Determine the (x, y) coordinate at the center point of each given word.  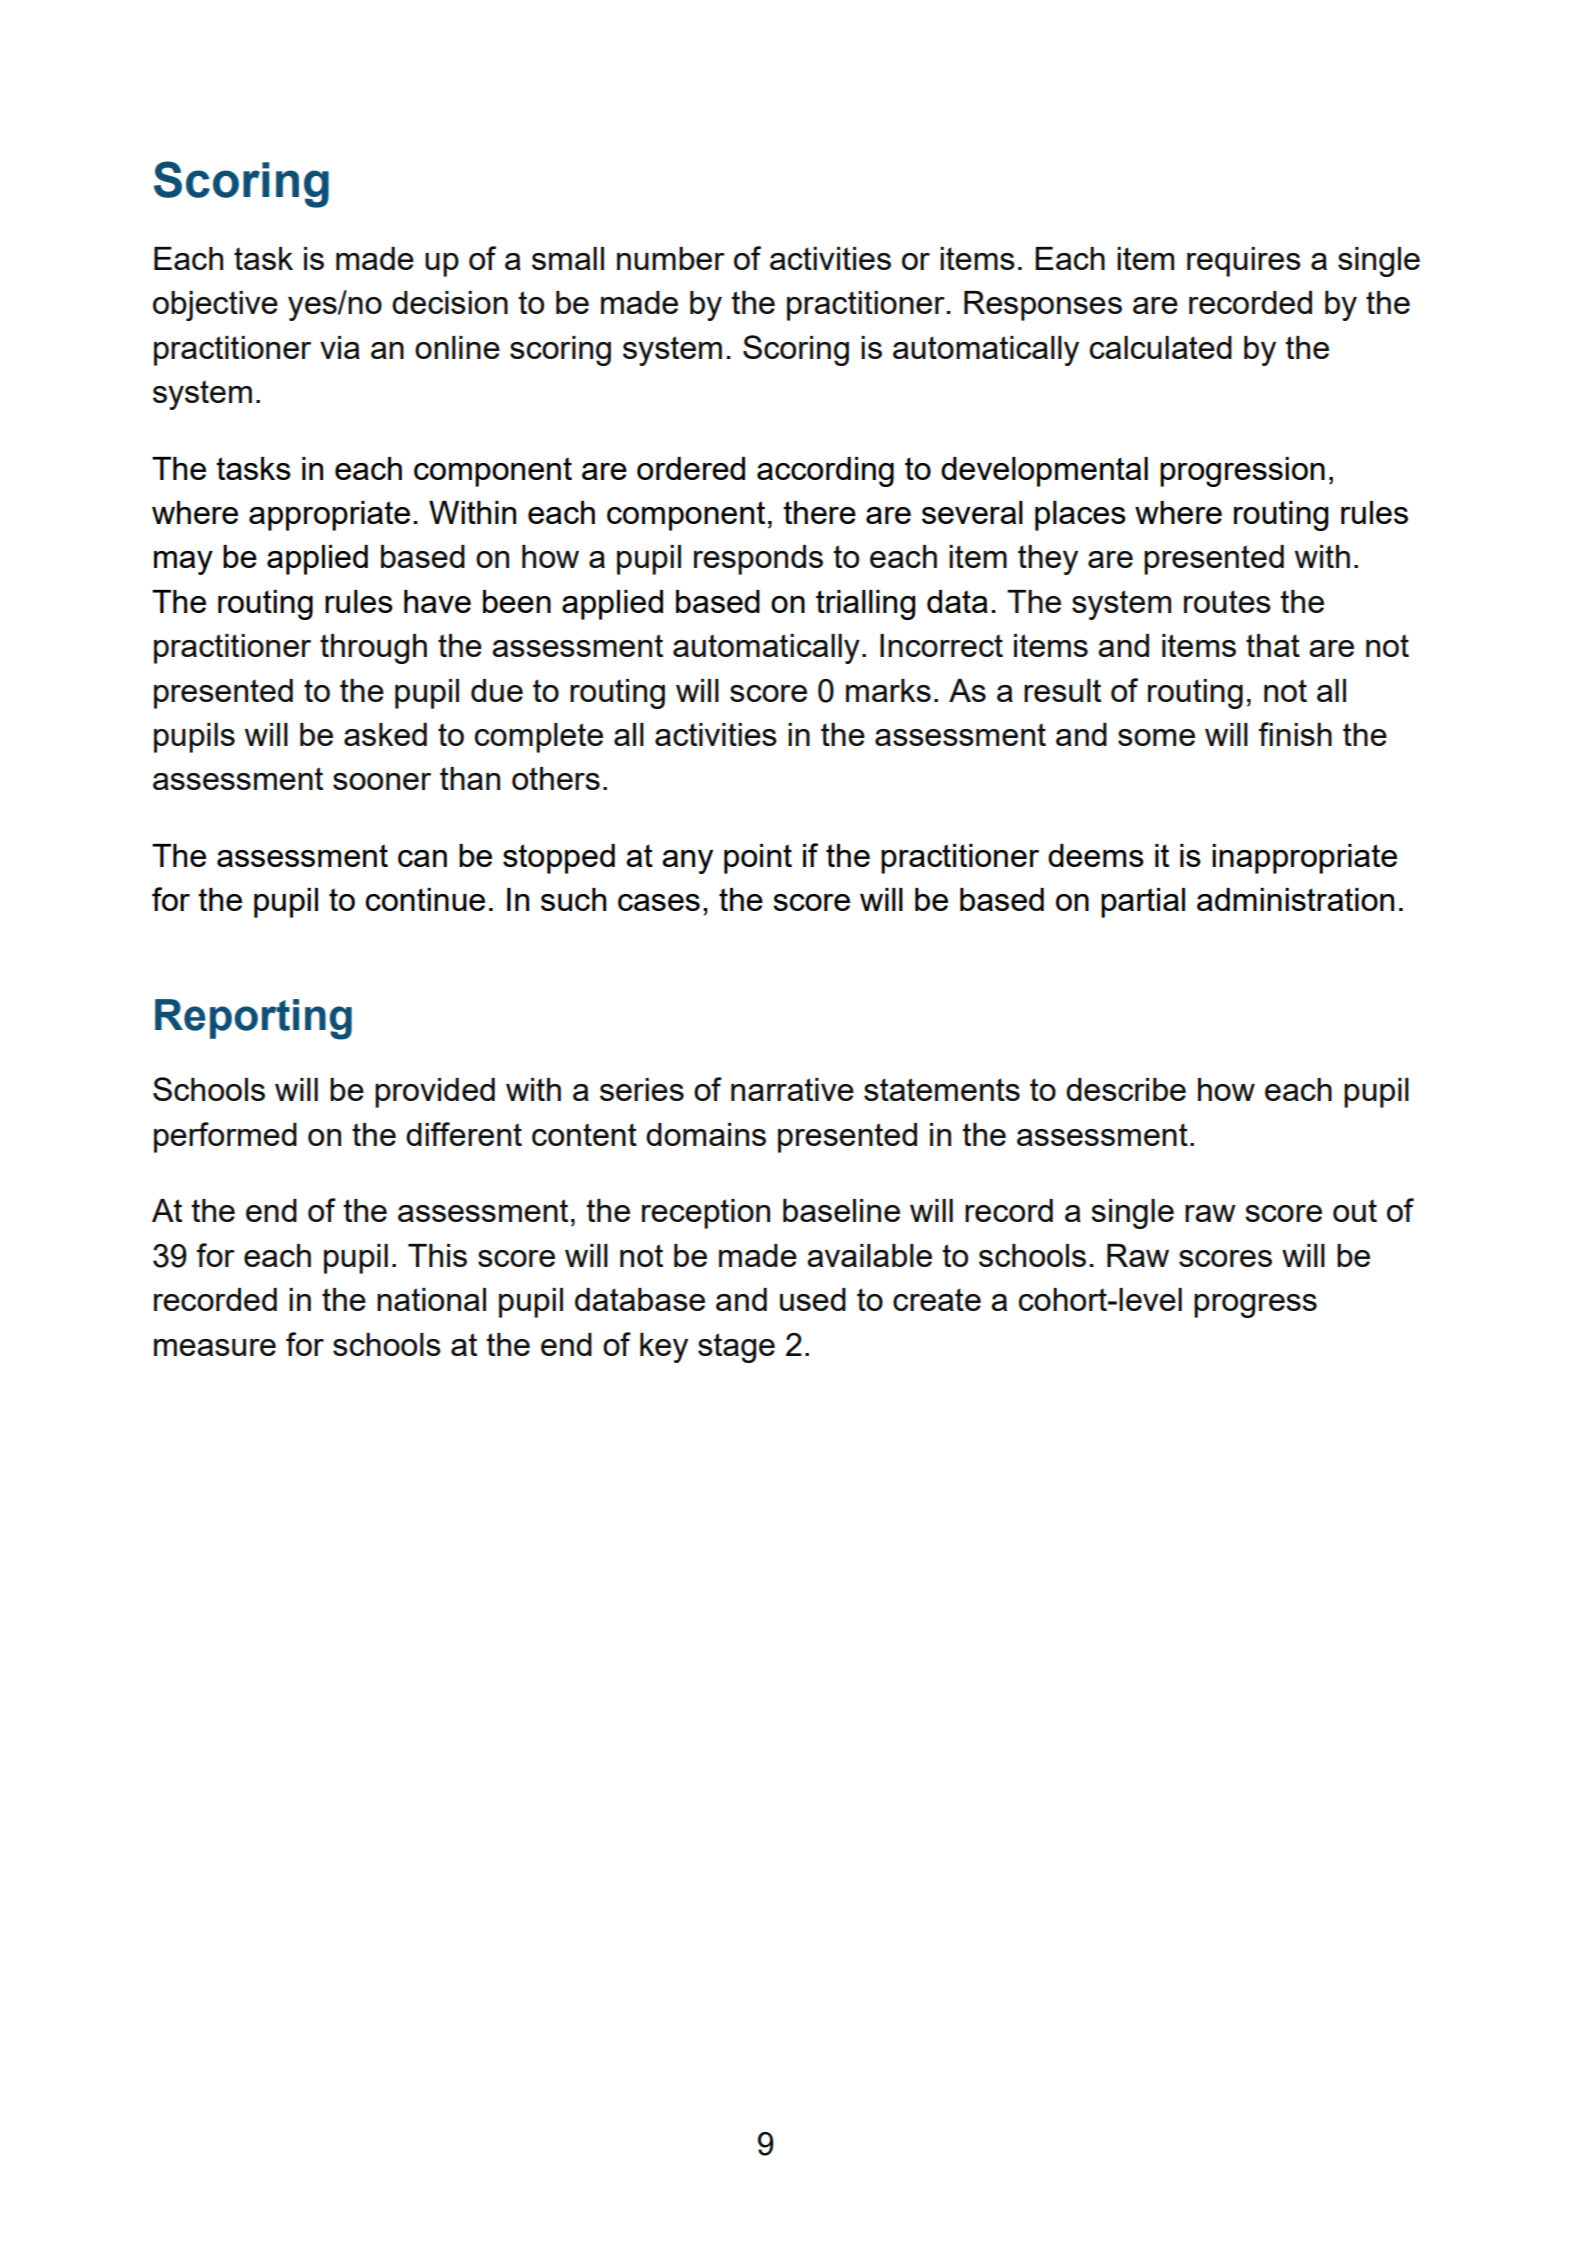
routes (1227, 601)
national (431, 1299)
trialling (865, 605)
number (671, 258)
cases (659, 902)
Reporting (253, 1019)
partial (1143, 903)
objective (215, 306)
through (373, 649)
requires (1244, 262)
